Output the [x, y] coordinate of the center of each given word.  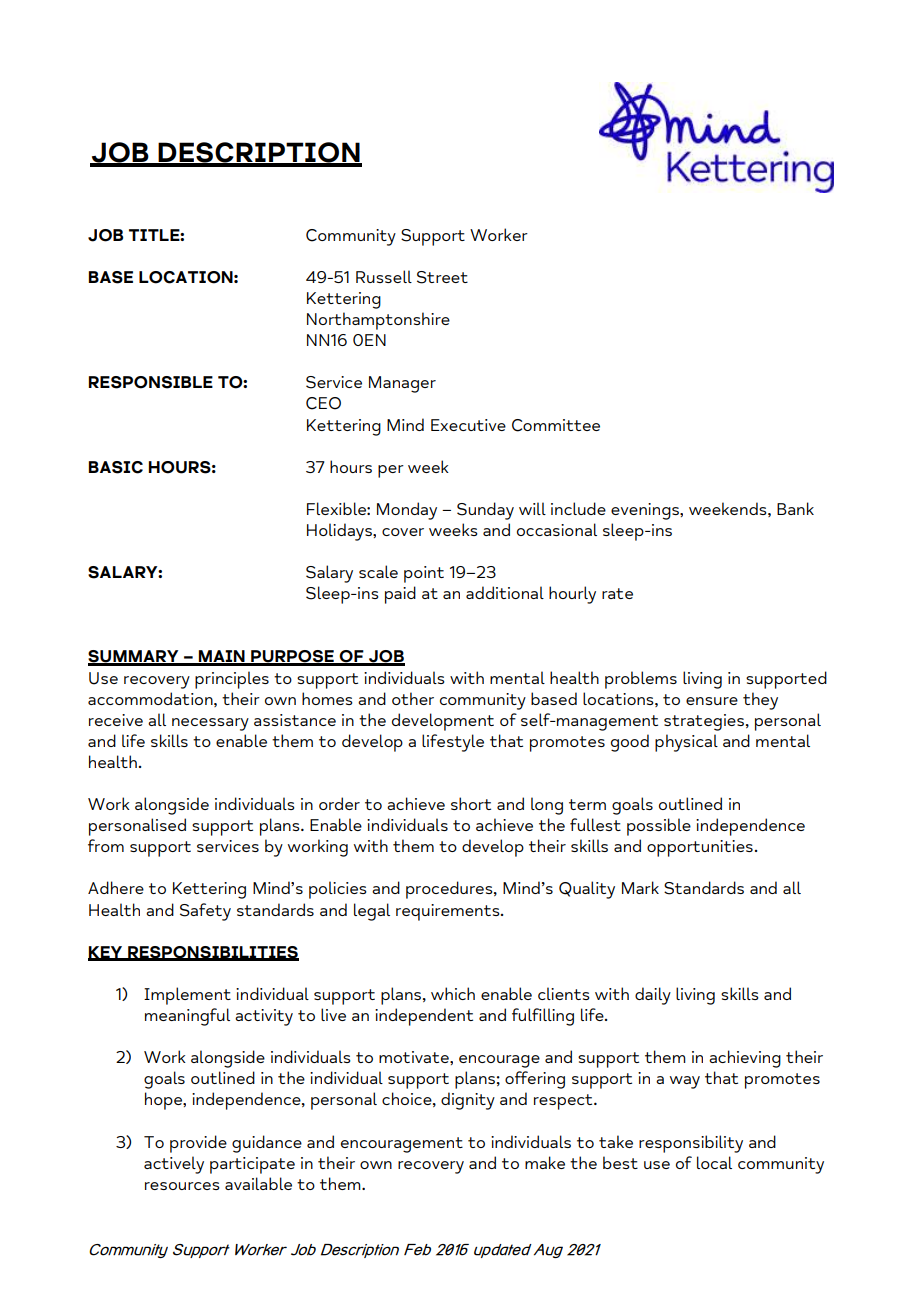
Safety [205, 912]
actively [174, 1165]
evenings [646, 511]
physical [686, 743]
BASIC [116, 467]
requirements [449, 912]
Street [442, 277]
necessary [210, 724]
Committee [556, 425]
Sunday [485, 511]
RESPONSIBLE [151, 382]
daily [653, 996]
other [413, 698]
